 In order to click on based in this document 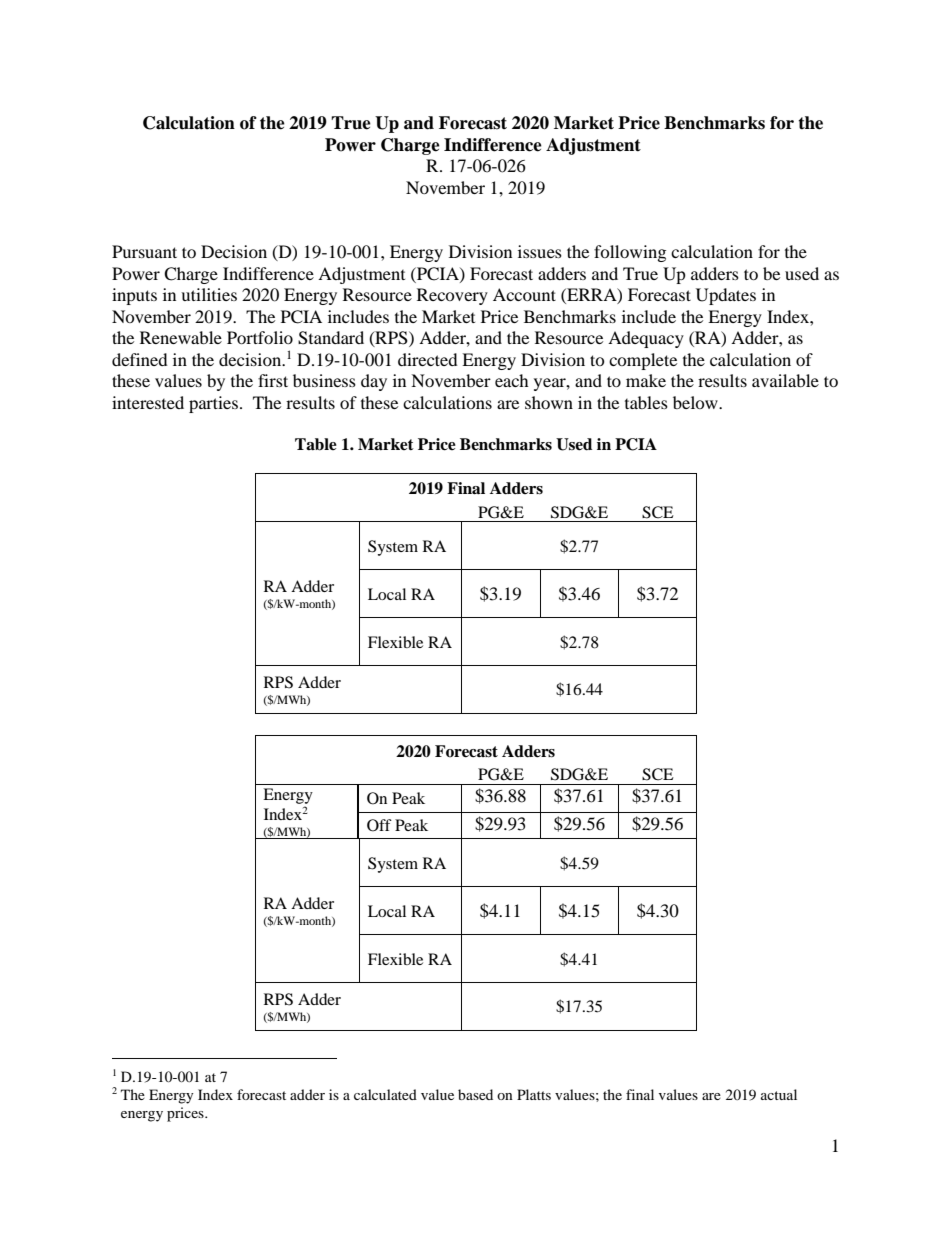, I will do `click(475, 1094)`.
